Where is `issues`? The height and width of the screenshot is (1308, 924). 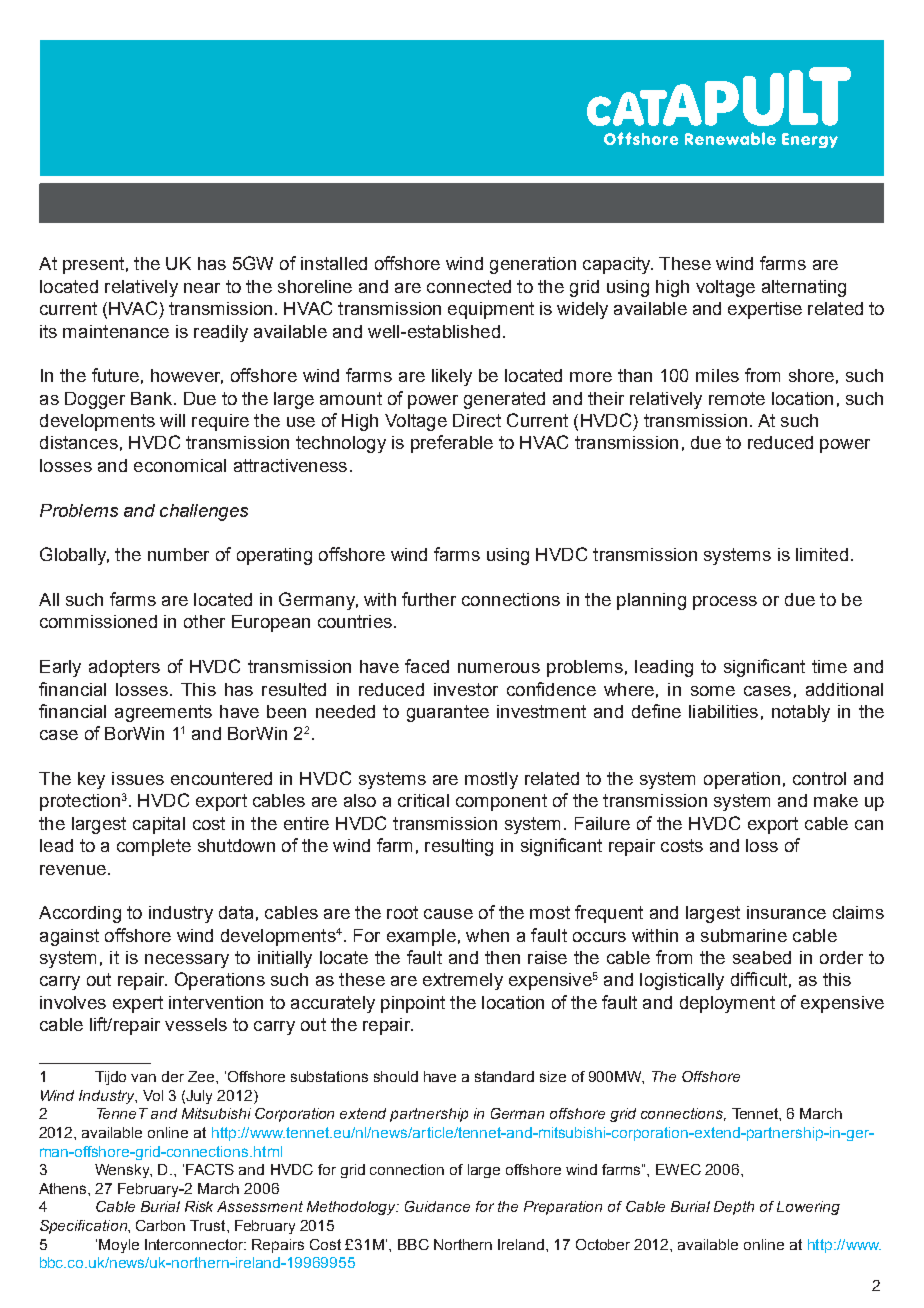 issues is located at coordinates (138, 778).
